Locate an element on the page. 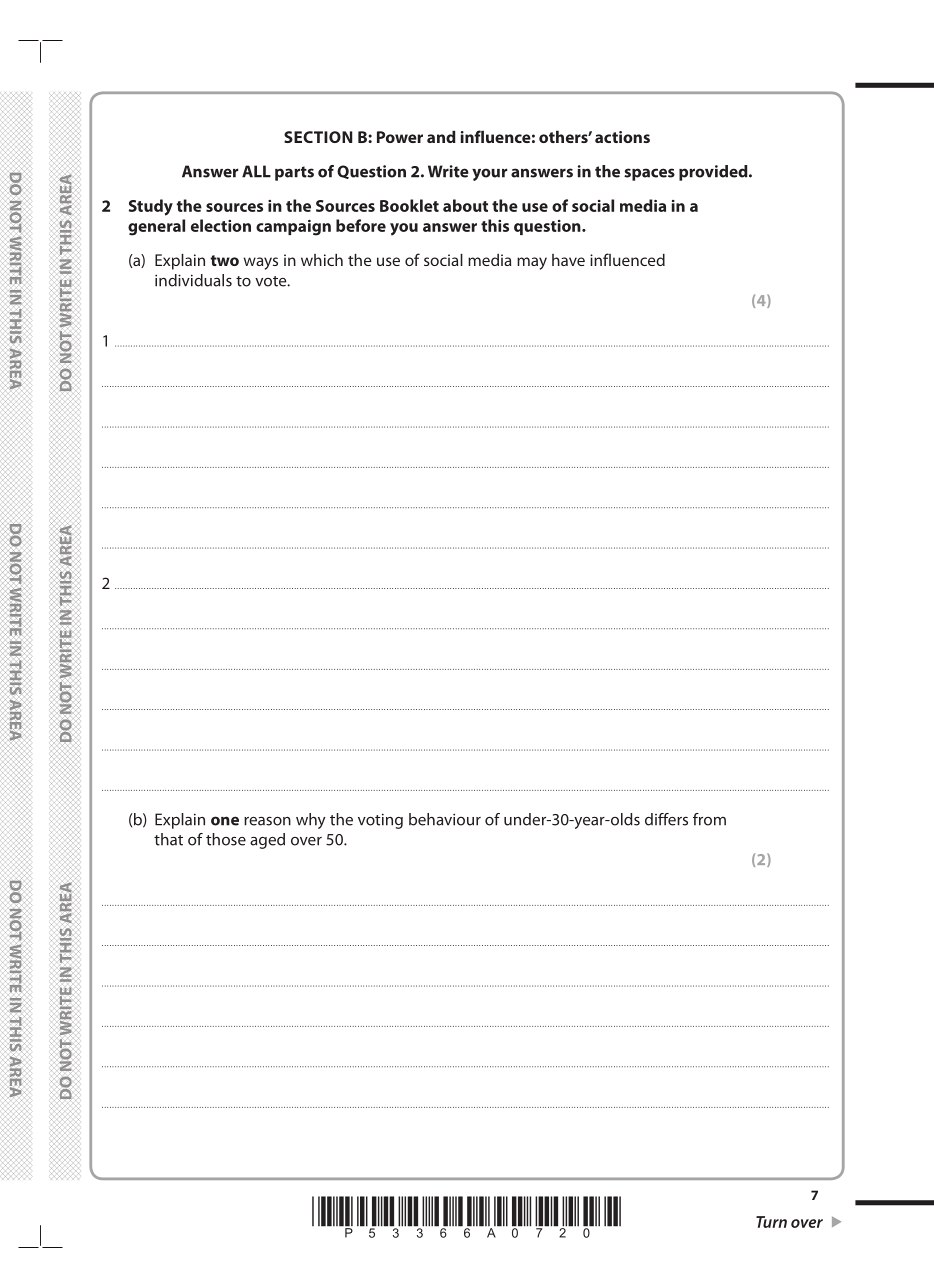 This image has width=934, height=1288. provided is located at coordinates (714, 173).
